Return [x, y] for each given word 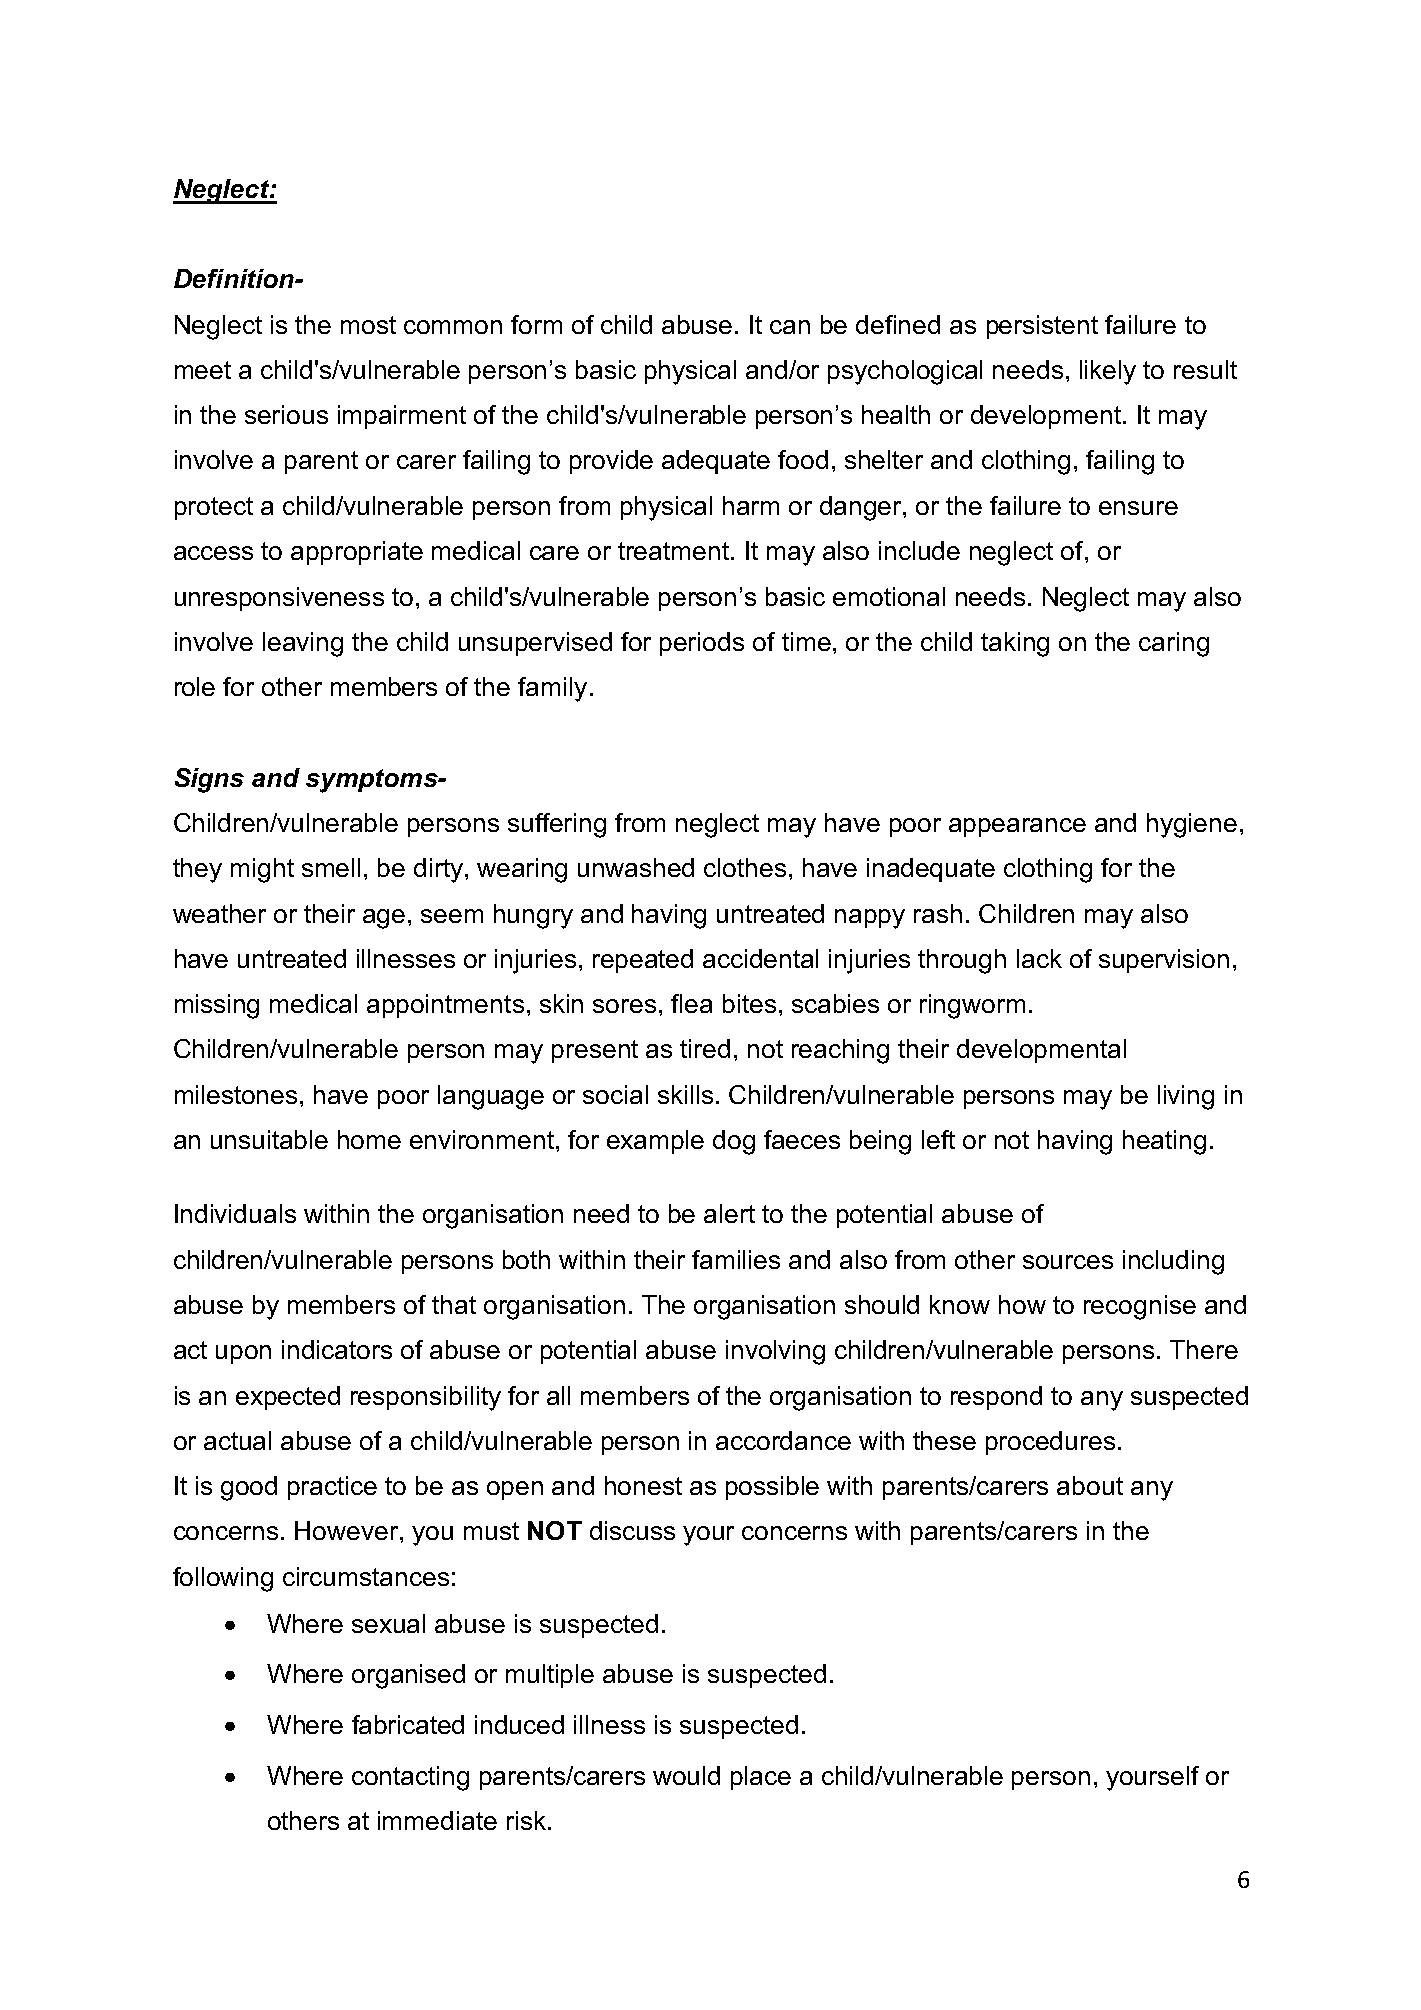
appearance [1017, 827]
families [736, 1259]
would [686, 1775]
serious [286, 414]
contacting [410, 1778]
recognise [1140, 1307]
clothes [745, 867]
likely [1108, 372]
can [790, 327]
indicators [337, 1349]
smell [331, 867]
